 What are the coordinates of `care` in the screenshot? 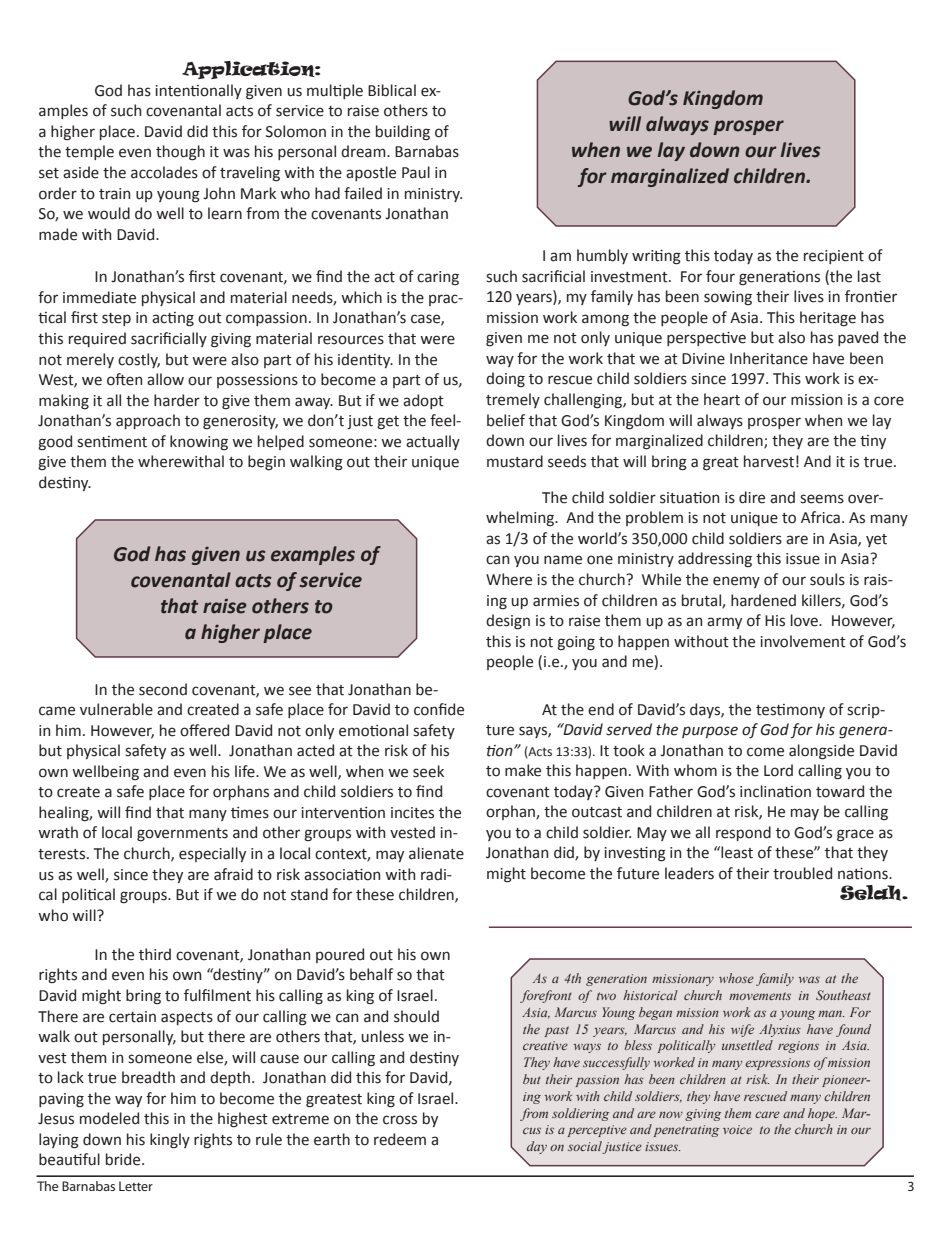 It's located at (767, 1114).
